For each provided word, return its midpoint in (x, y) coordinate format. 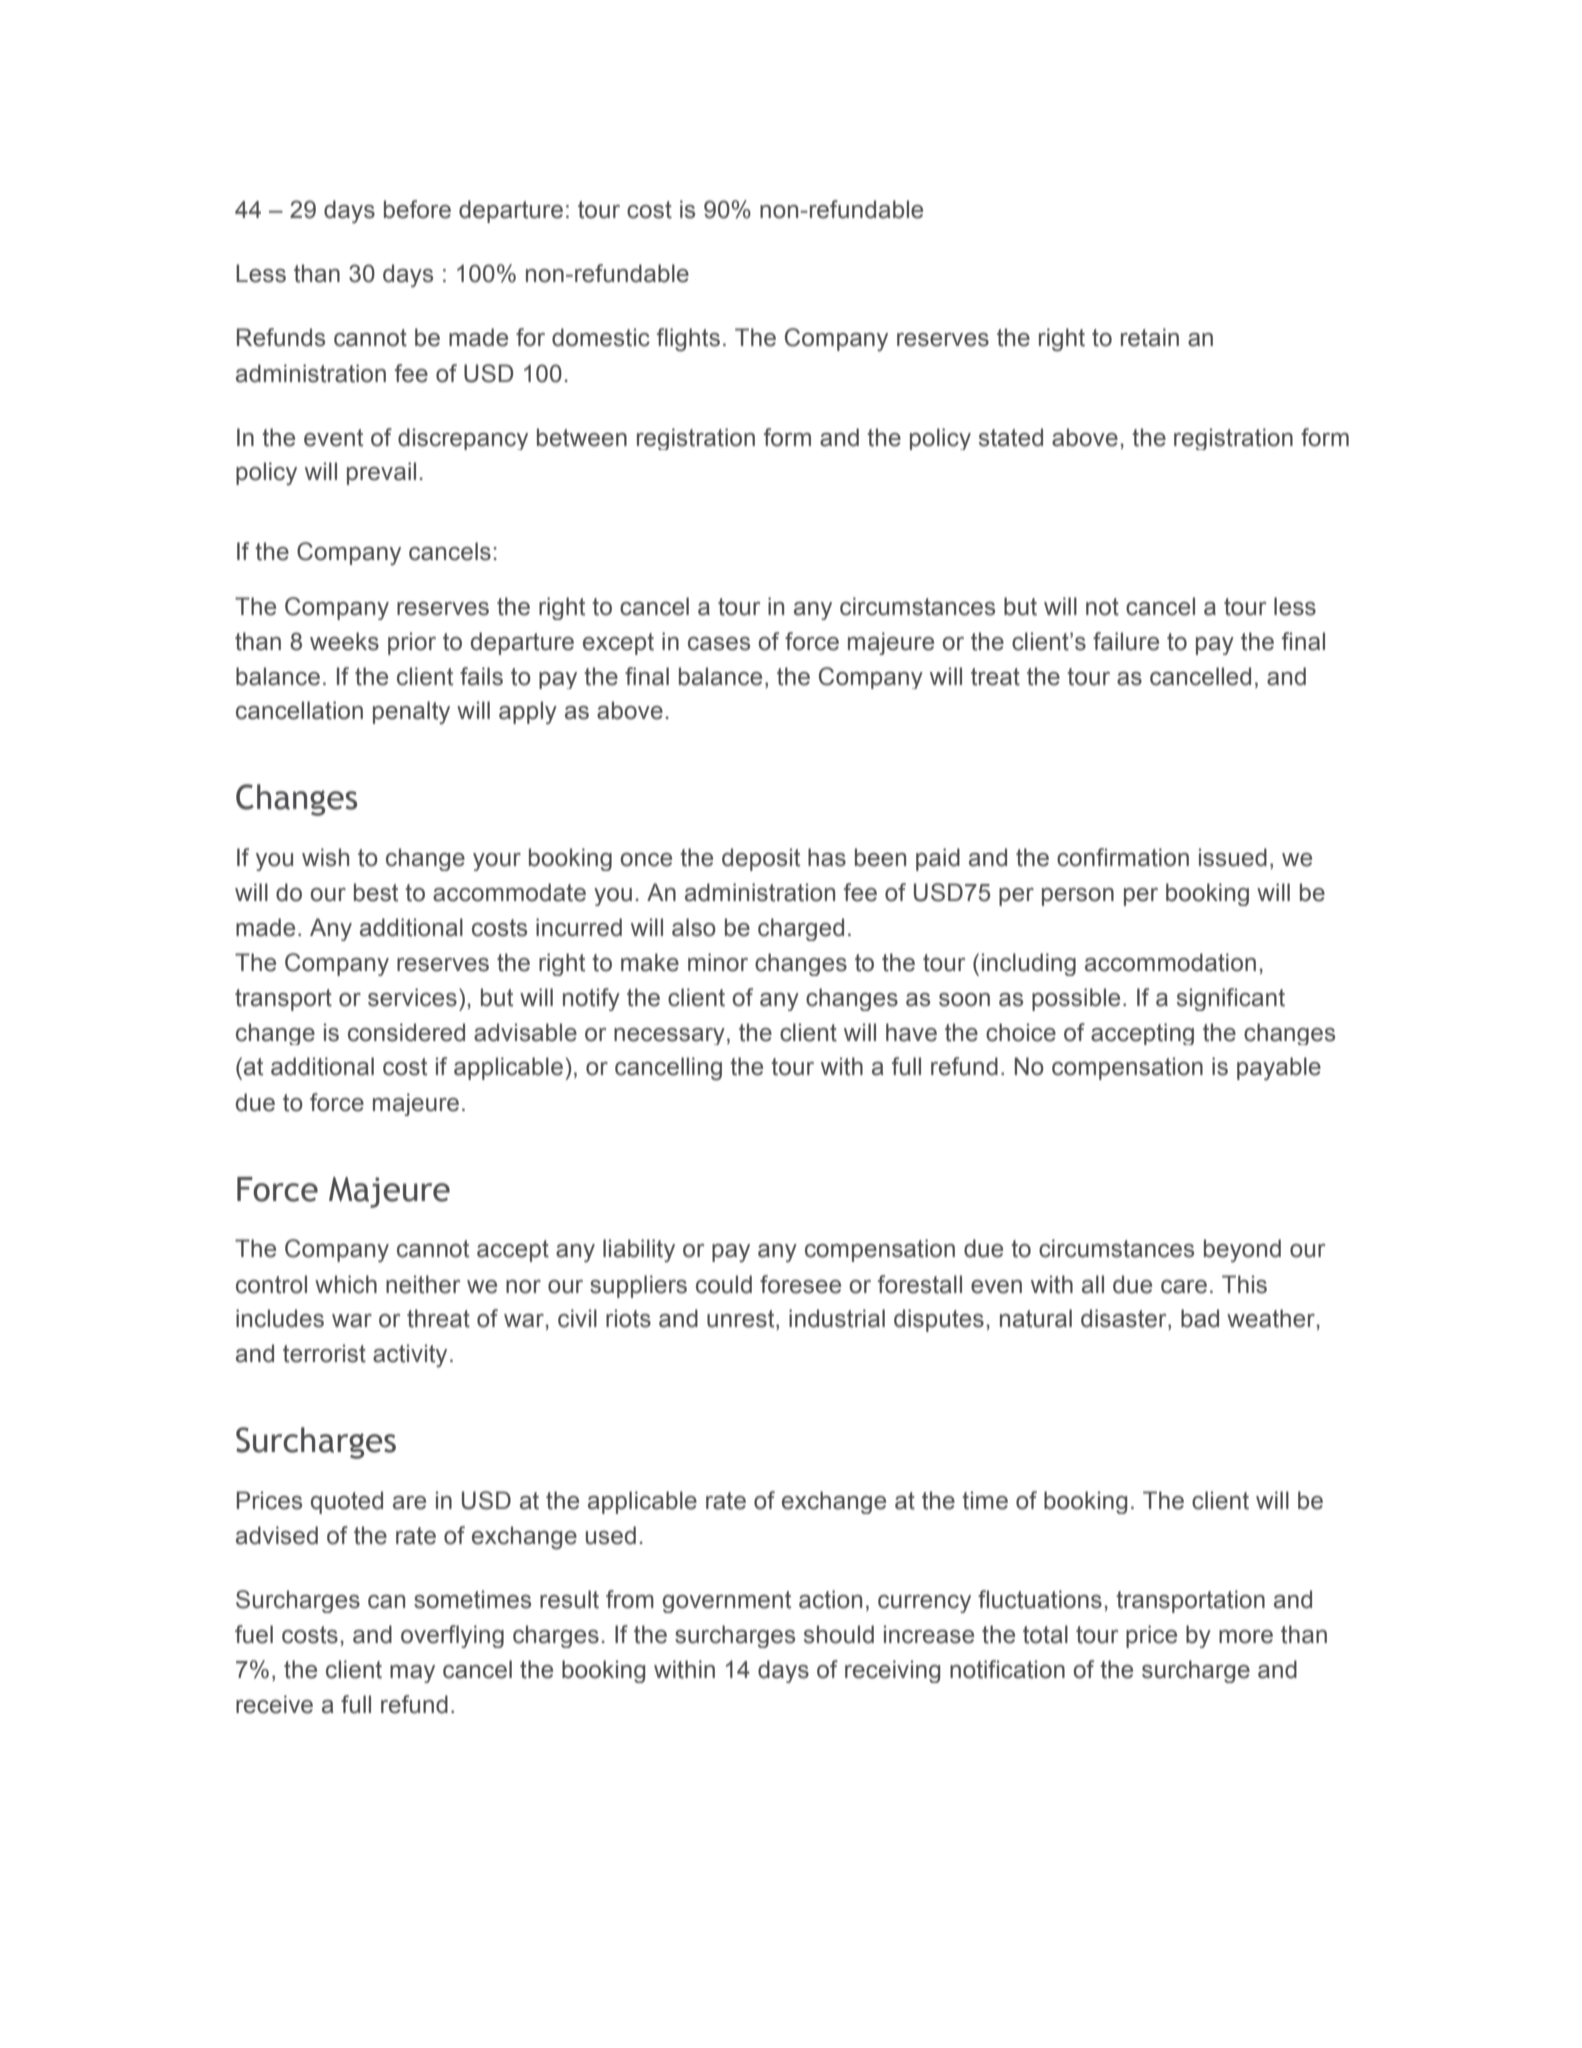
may (412, 1674)
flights (688, 340)
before (417, 209)
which (346, 1284)
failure (1126, 641)
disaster (1125, 1319)
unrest (742, 1320)
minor (718, 962)
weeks (344, 641)
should (839, 1634)
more (1246, 1637)
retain (1150, 337)
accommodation (1170, 962)
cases (719, 644)
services (412, 997)
